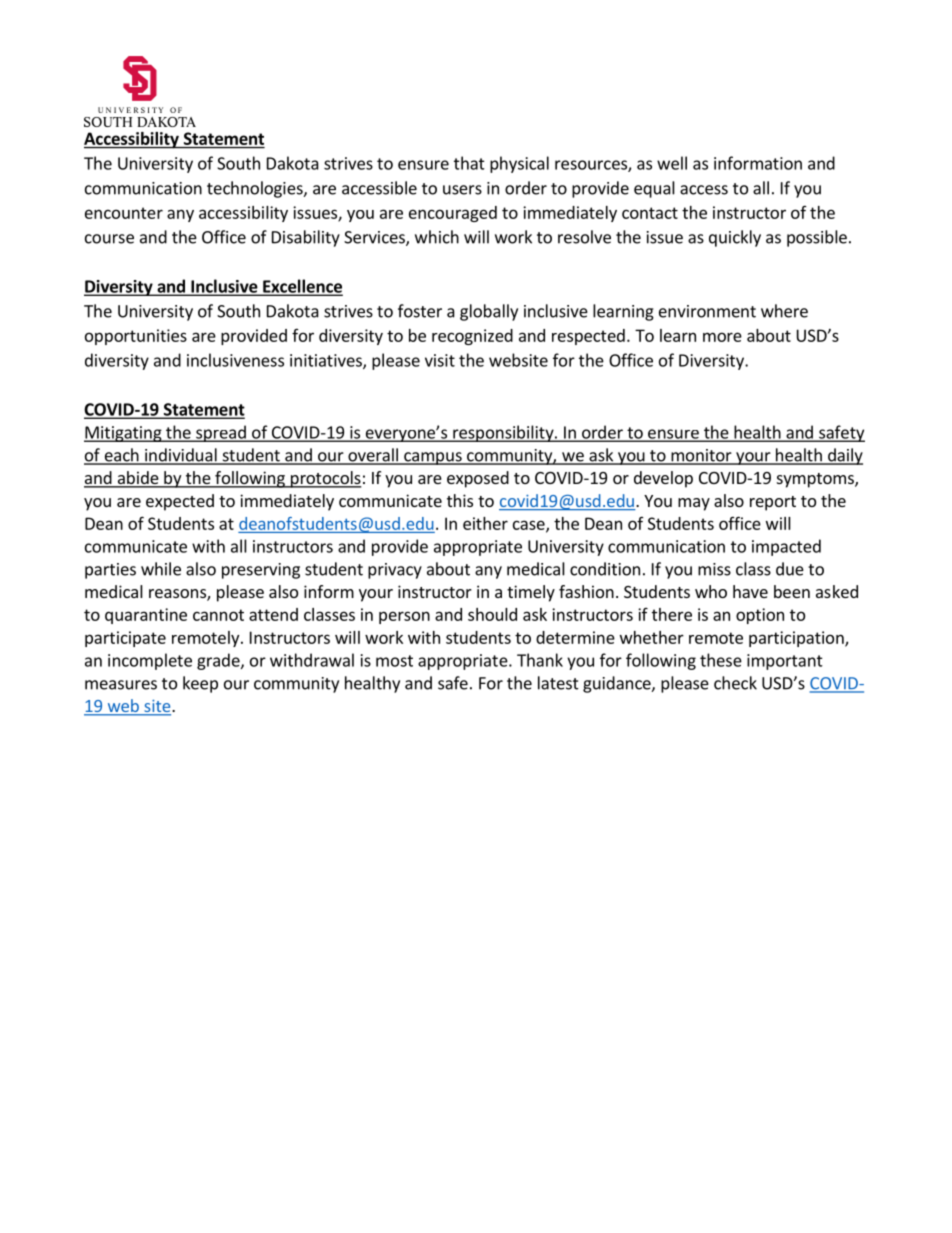  Describe the element at coordinates (722, 337) in the screenshot. I see `more` at that location.
